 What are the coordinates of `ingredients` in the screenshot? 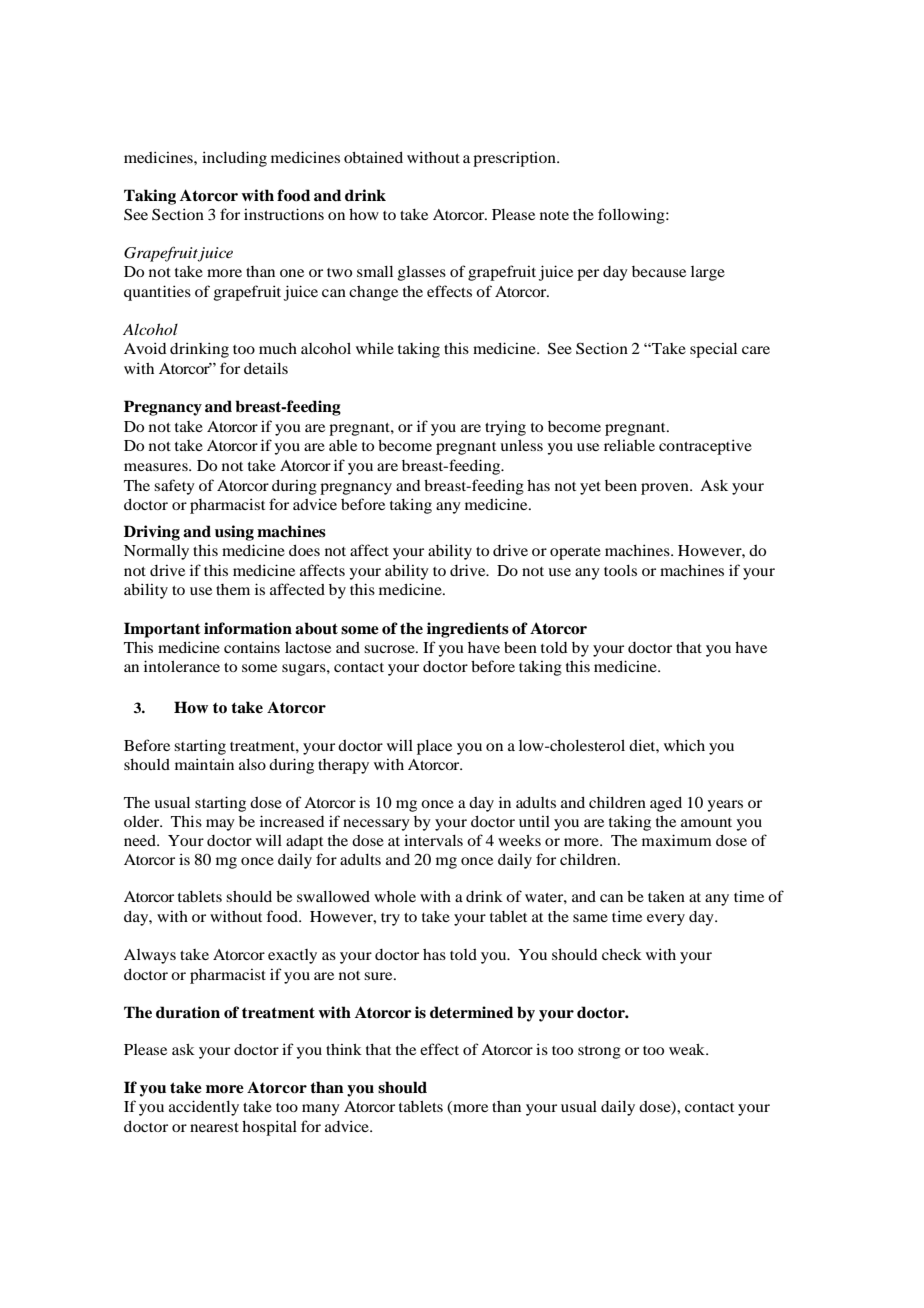 It's located at (468, 630).
